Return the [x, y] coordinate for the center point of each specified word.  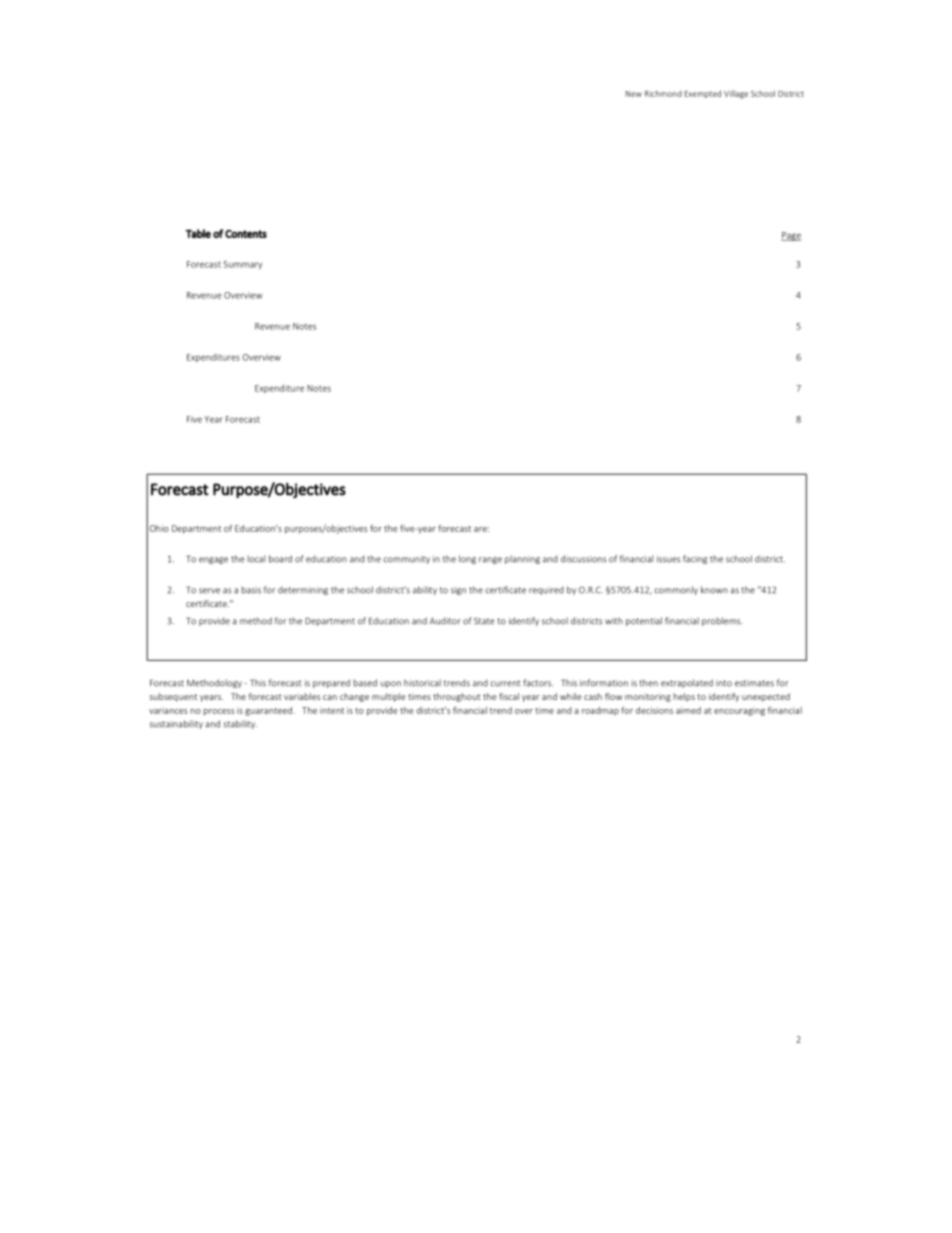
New [634, 94]
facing [695, 559]
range [490, 560]
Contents [246, 234]
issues [668, 559]
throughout [457, 697]
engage [213, 560]
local [256, 559]
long [467, 559]
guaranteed [268, 711]
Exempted [703, 94]
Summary [243, 265]
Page [791, 236]
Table [198, 233]
